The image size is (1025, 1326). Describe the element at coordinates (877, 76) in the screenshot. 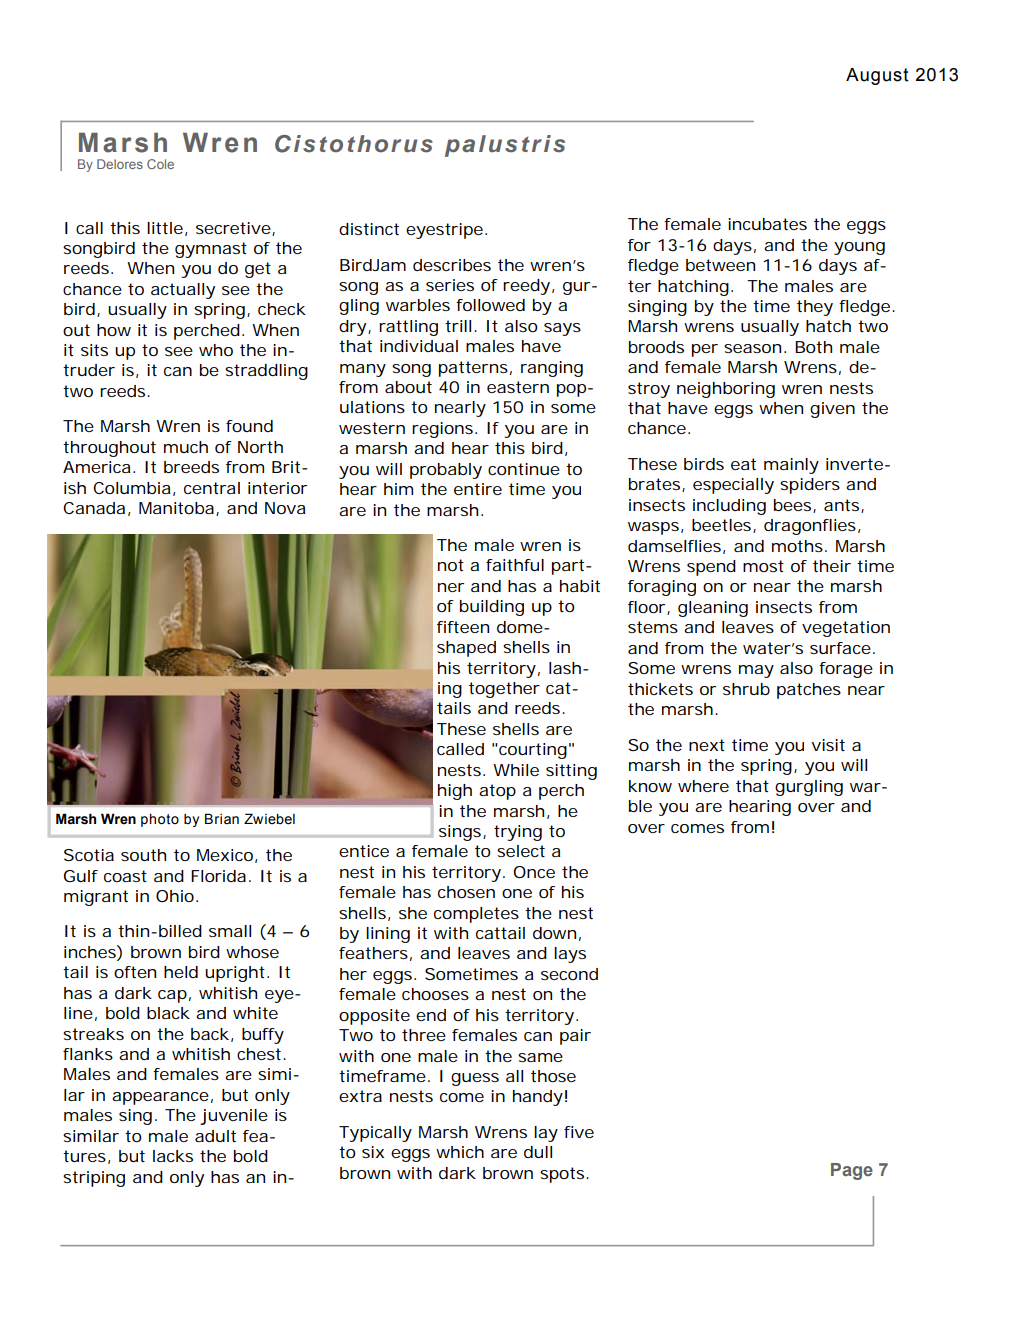

I see `August` at that location.
